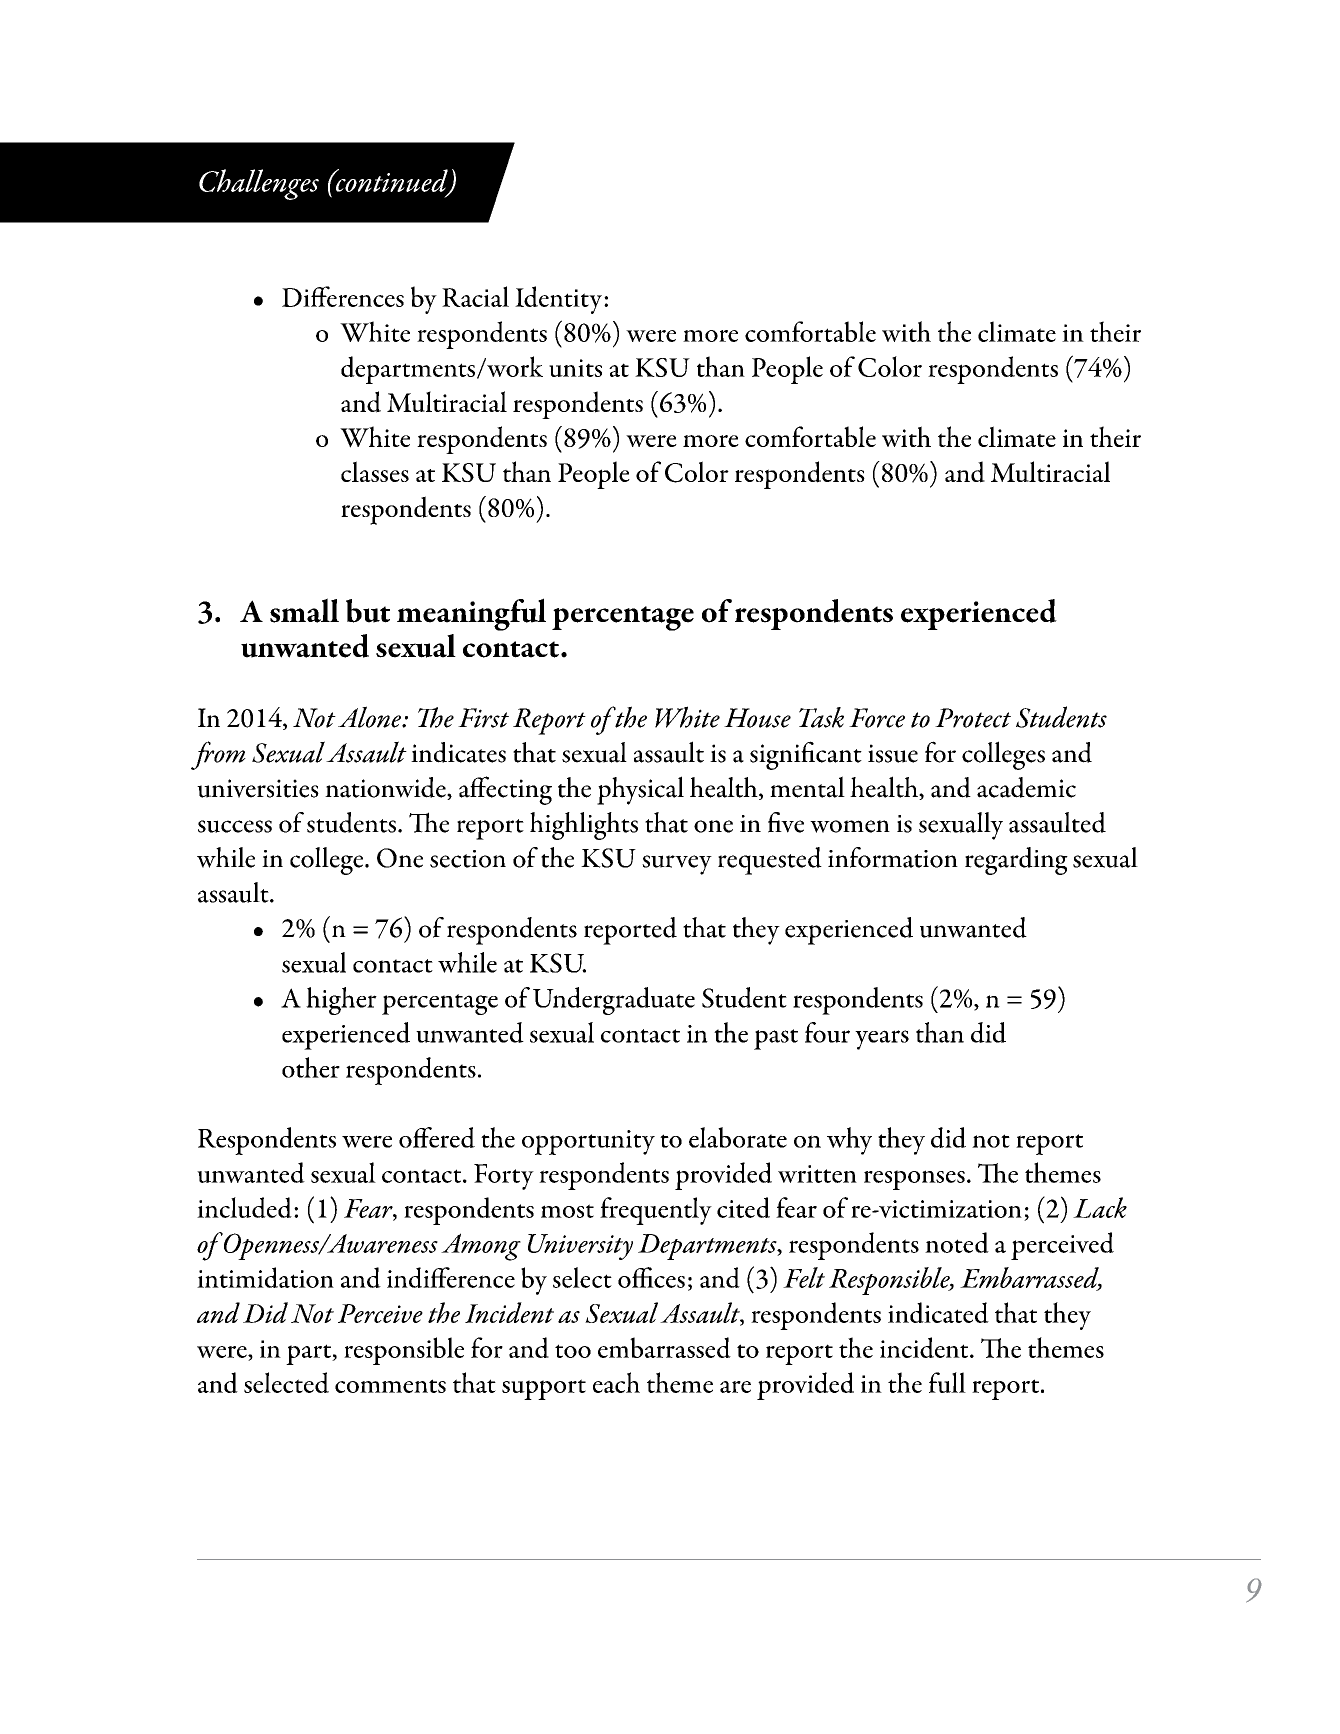 This screenshot has height=1734, width=1340. What do you see at coordinates (614, 1001) in the screenshot?
I see `Undergraduate` at bounding box center [614, 1001].
